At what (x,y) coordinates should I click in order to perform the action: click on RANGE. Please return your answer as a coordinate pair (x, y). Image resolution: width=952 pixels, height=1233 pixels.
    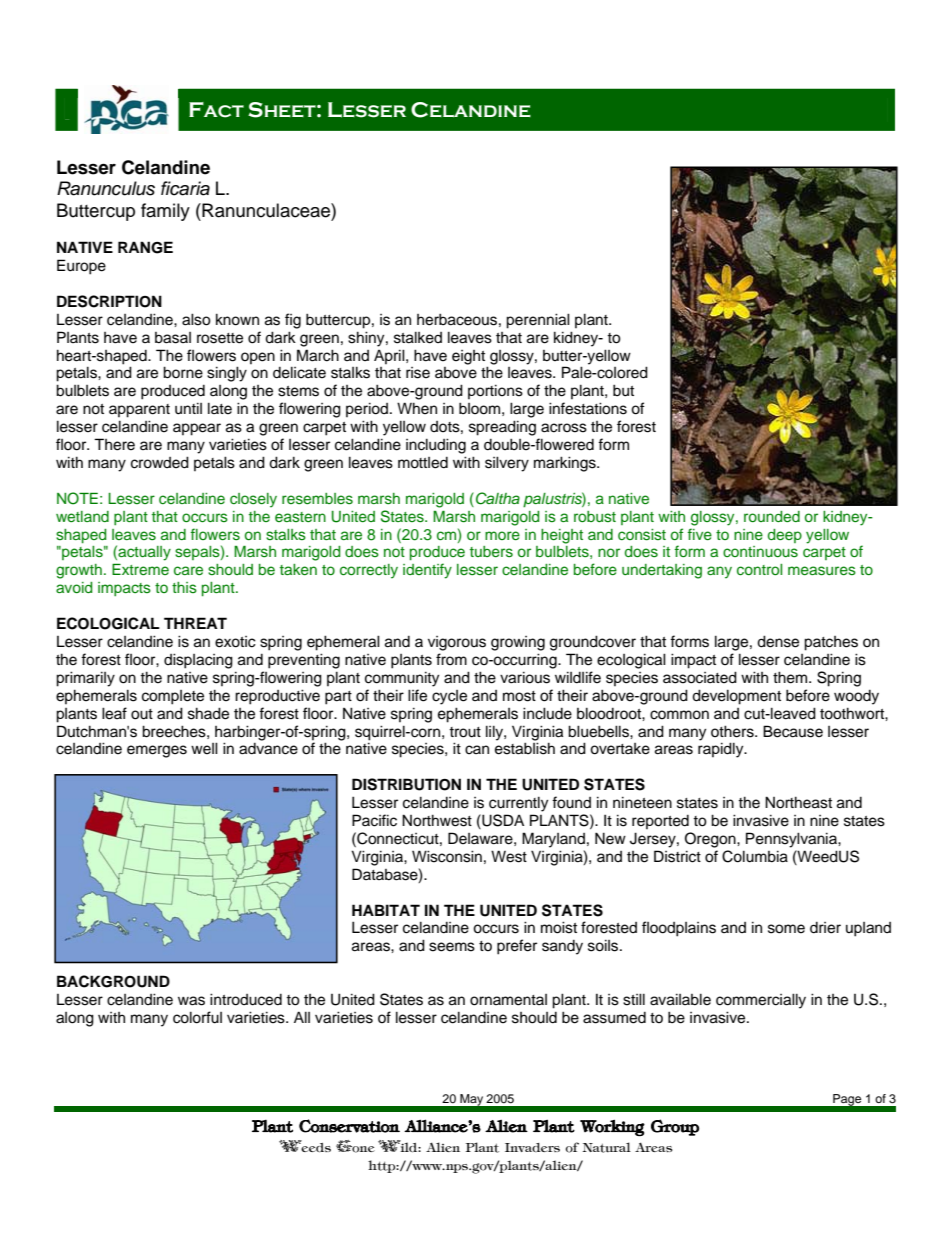
    Looking at the image, I should click on (145, 247).
